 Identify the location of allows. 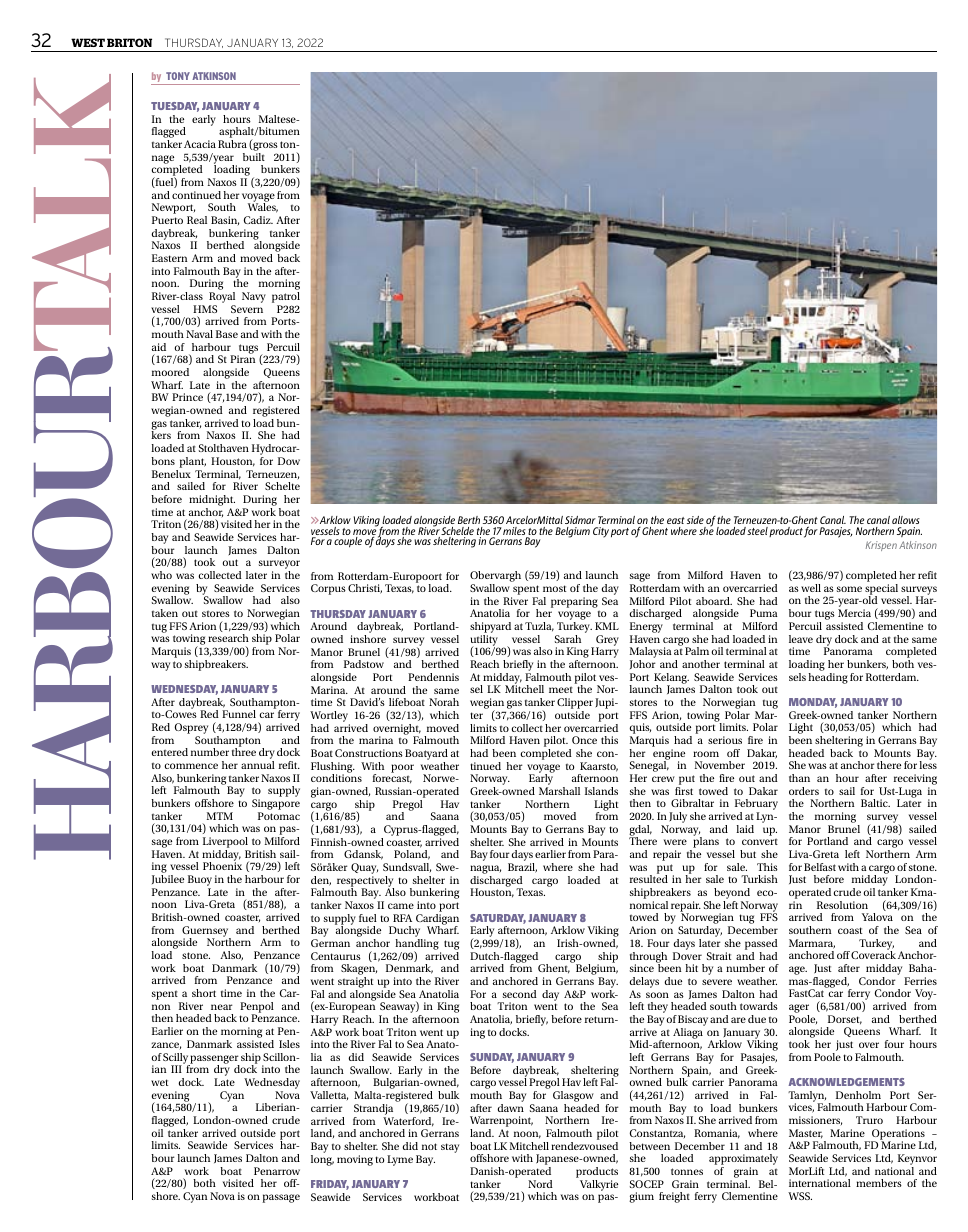
(906, 520).
